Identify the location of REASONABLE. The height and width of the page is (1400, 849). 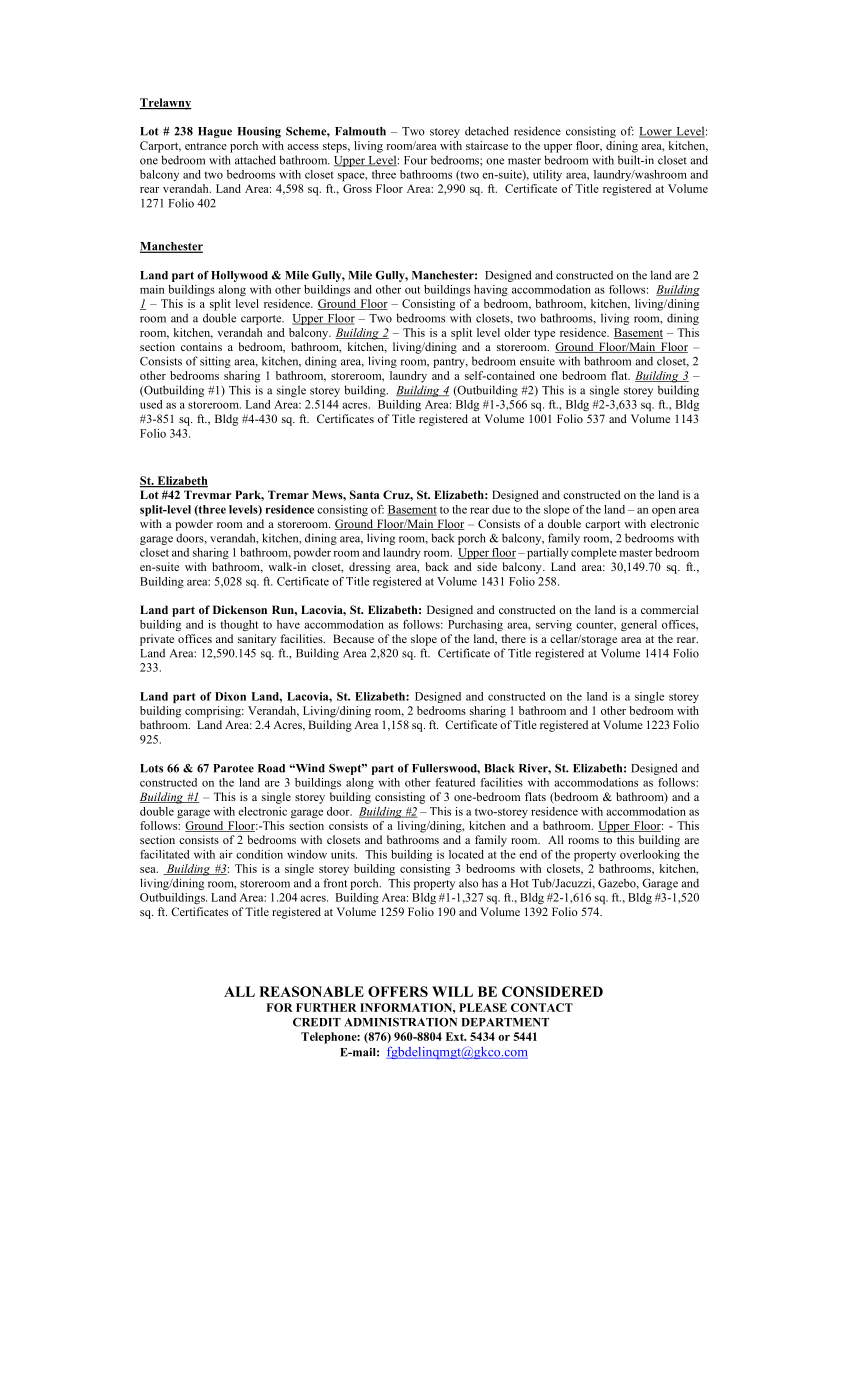
(311, 991).
